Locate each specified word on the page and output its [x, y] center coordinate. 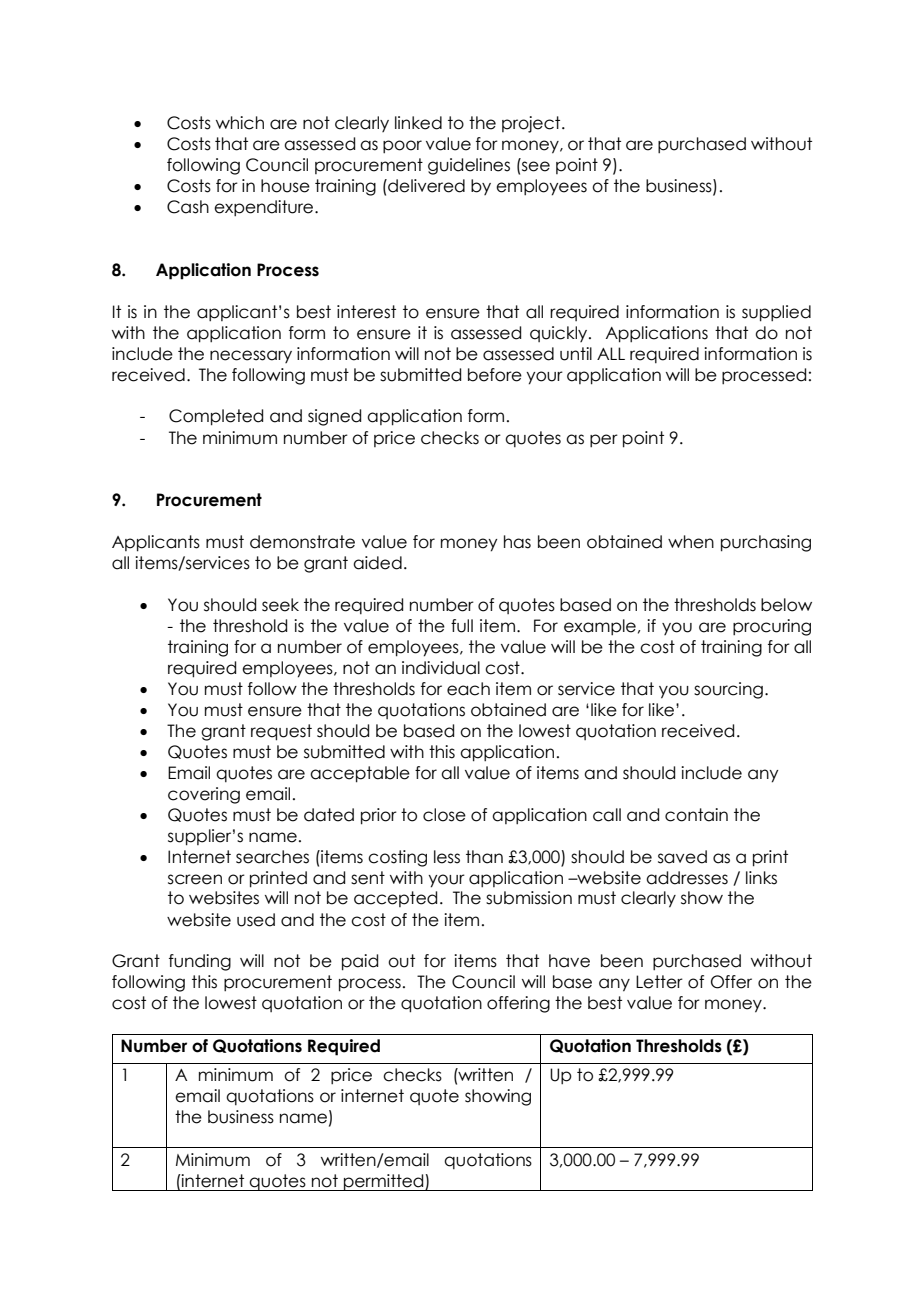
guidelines [469, 166]
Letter [659, 982]
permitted [384, 1182]
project [532, 124]
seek [280, 605]
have [569, 961]
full [462, 626]
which [240, 123]
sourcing [728, 690]
